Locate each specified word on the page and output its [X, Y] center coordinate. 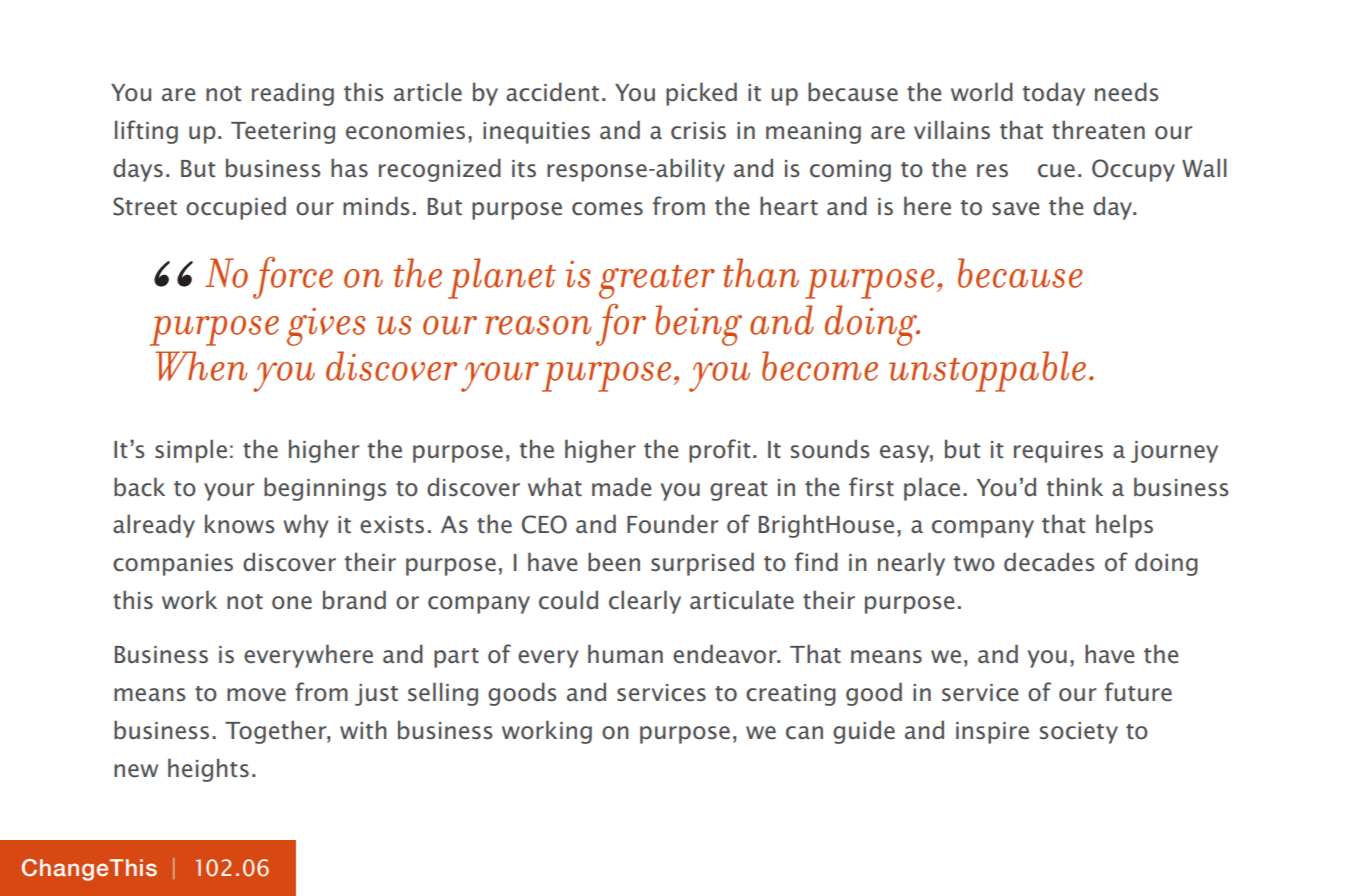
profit [720, 451]
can [804, 732]
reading [293, 94]
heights [208, 770]
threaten [1098, 130]
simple [191, 451]
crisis [698, 131]
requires [1058, 452]
